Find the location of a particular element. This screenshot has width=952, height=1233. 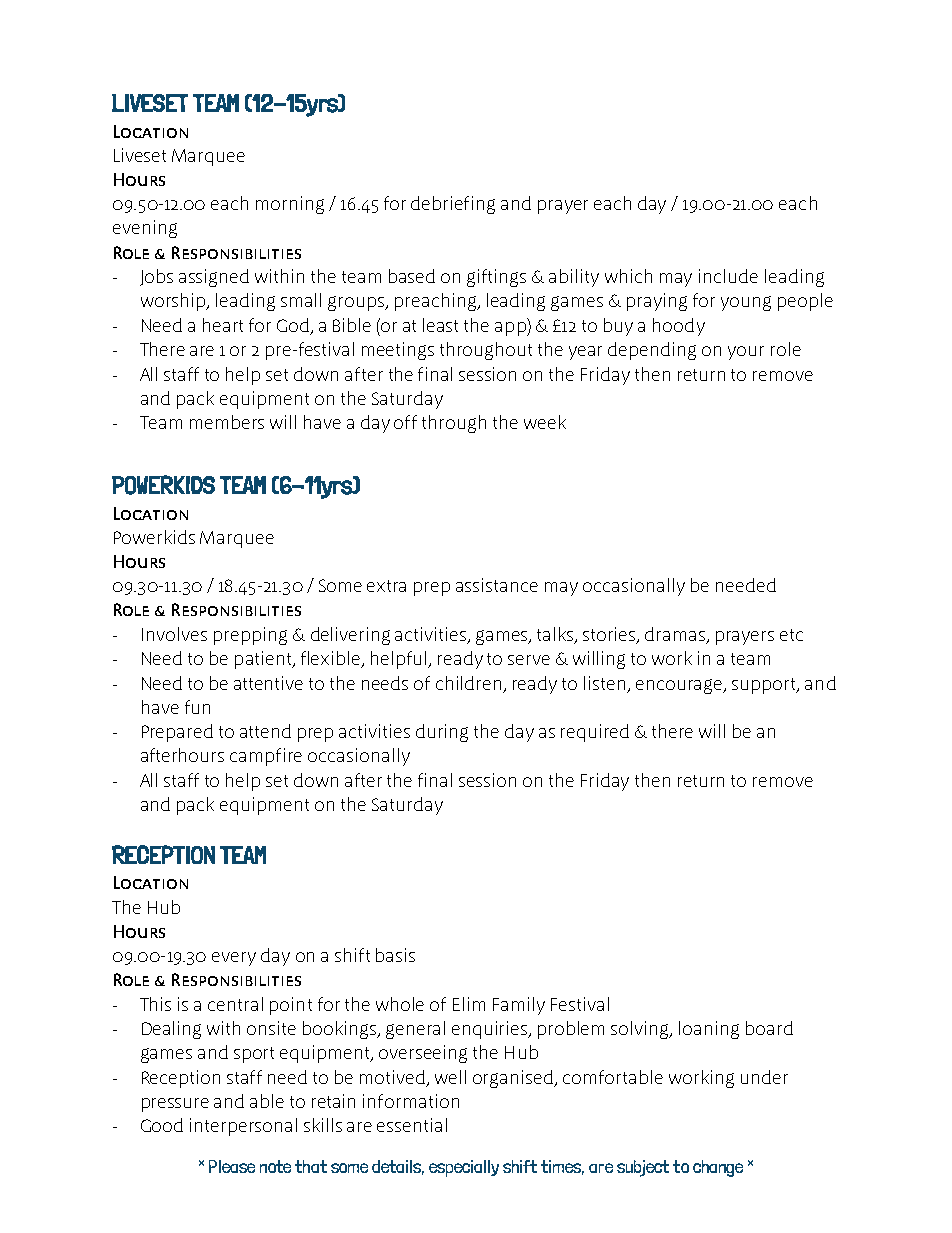

campfire is located at coordinates (266, 757).
